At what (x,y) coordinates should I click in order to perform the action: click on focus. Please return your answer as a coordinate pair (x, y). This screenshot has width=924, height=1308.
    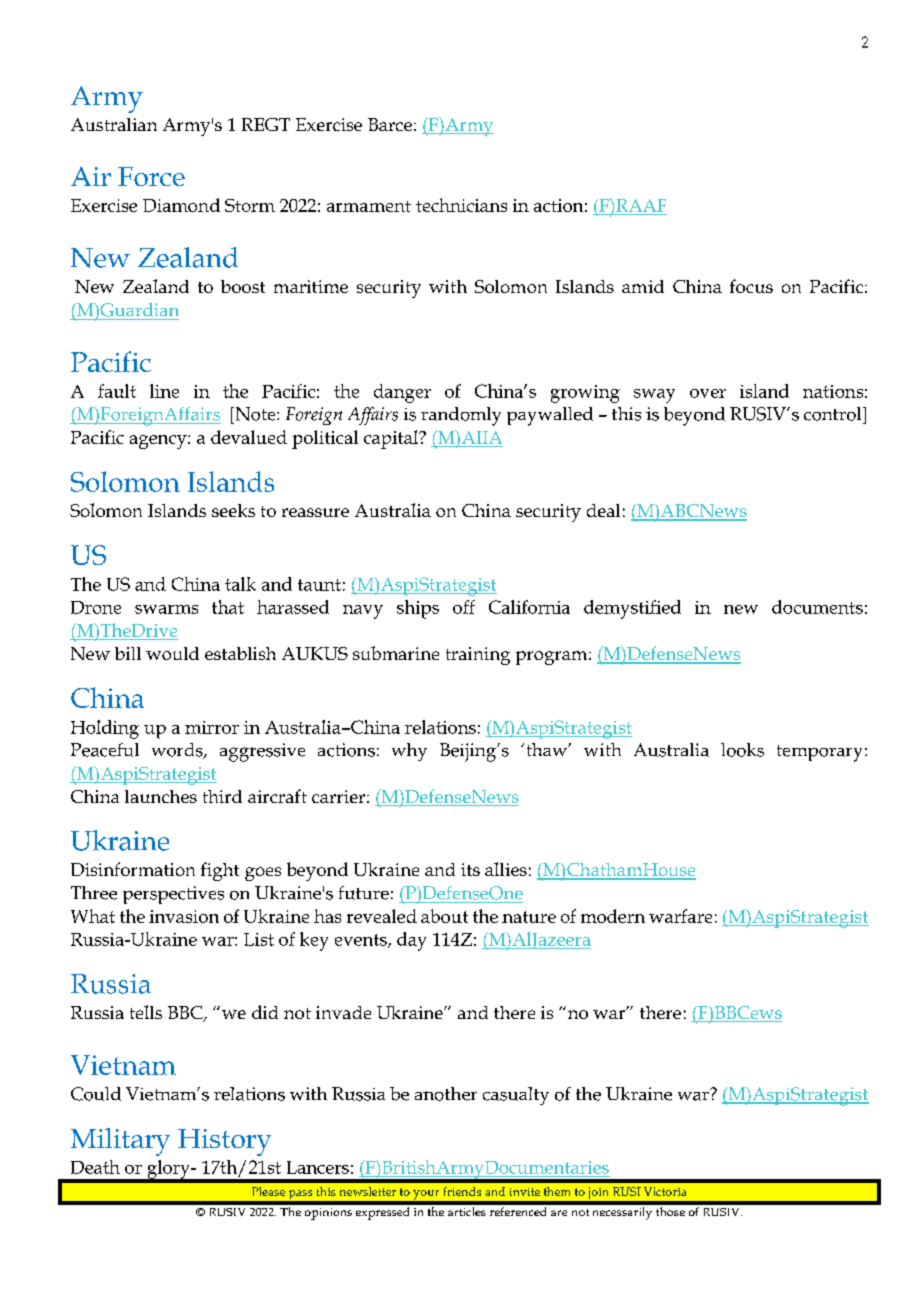
    Looking at the image, I should click on (751, 286).
